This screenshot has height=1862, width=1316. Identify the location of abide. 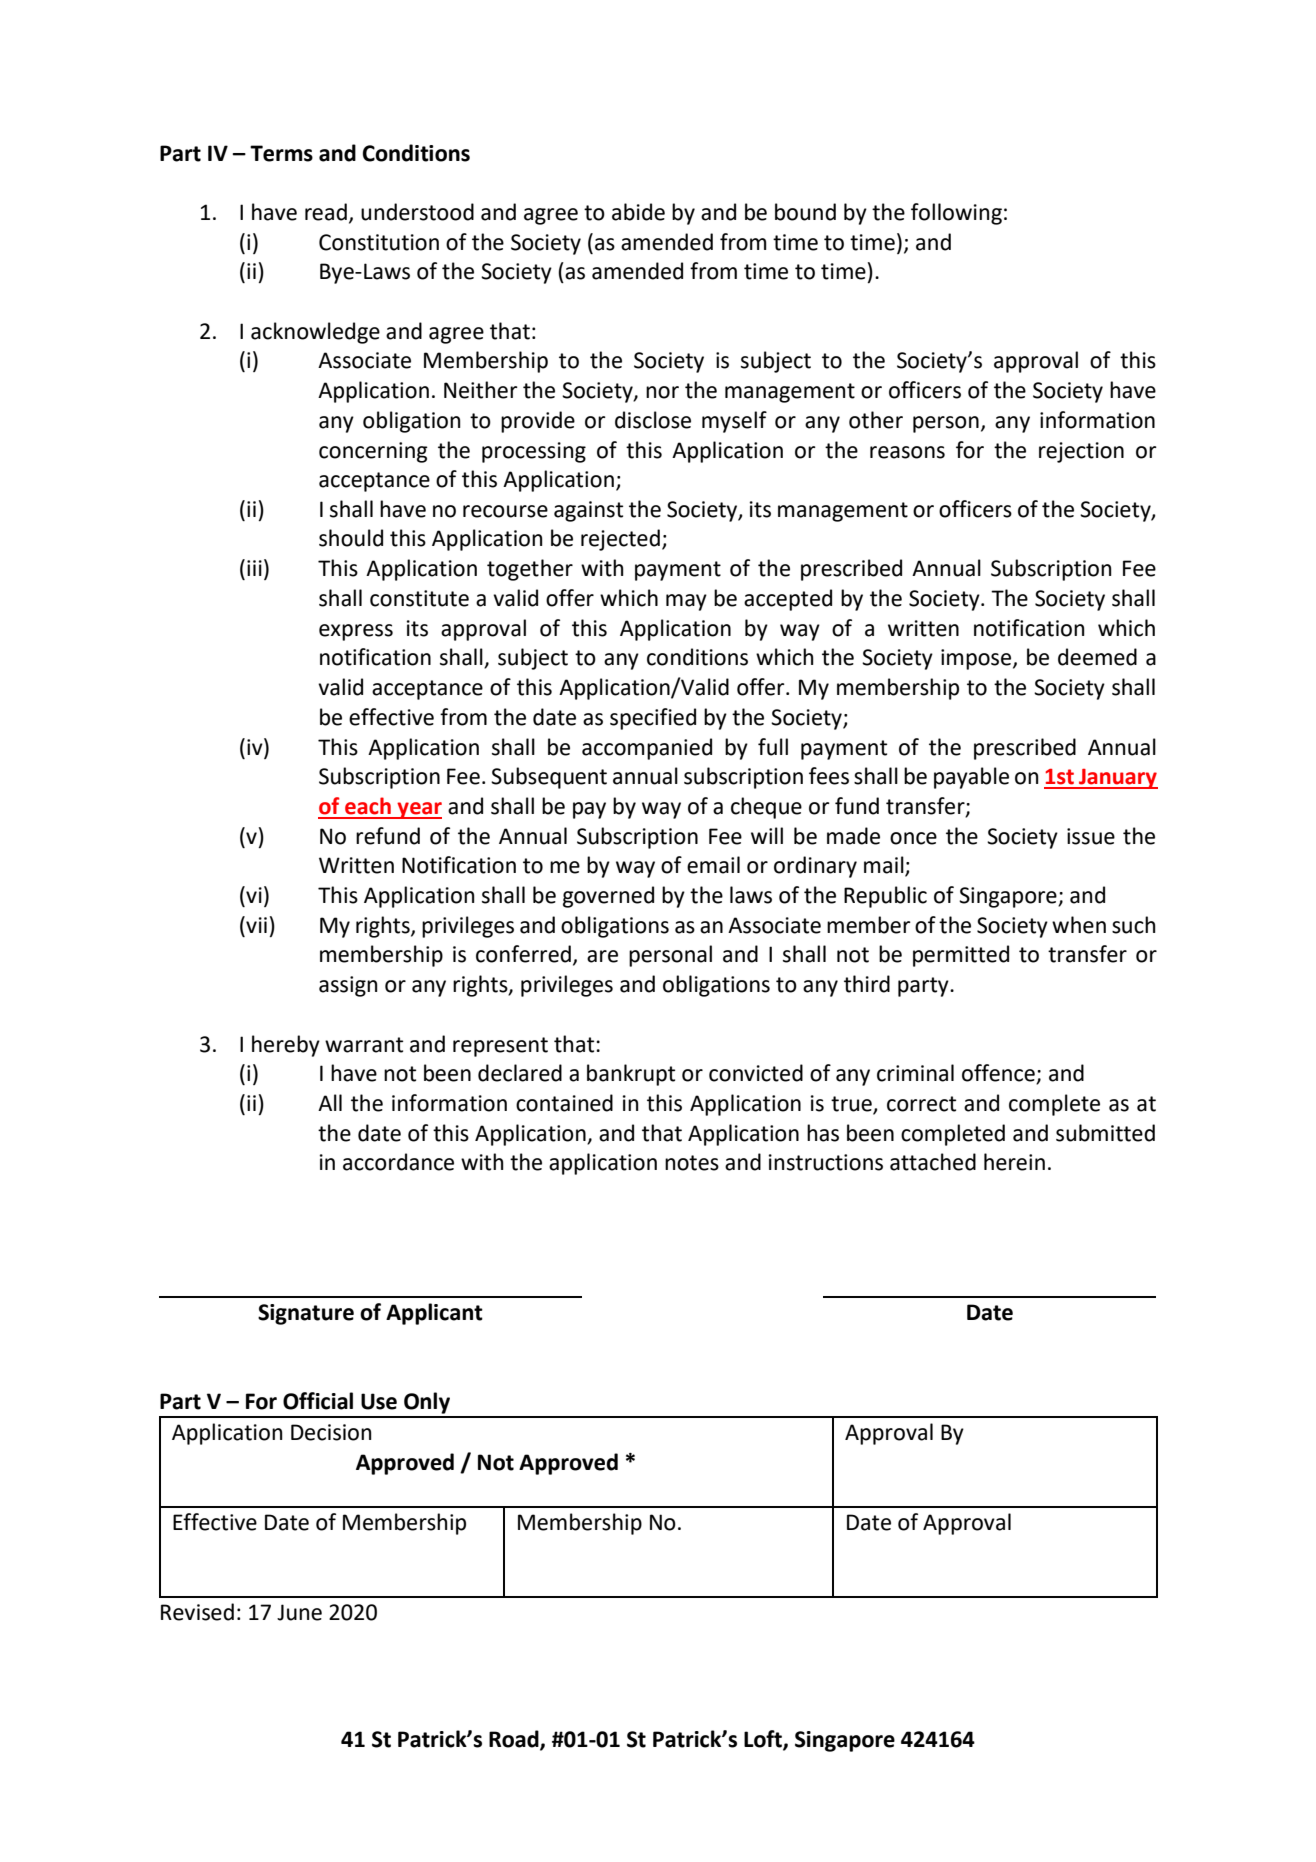
(638, 212).
